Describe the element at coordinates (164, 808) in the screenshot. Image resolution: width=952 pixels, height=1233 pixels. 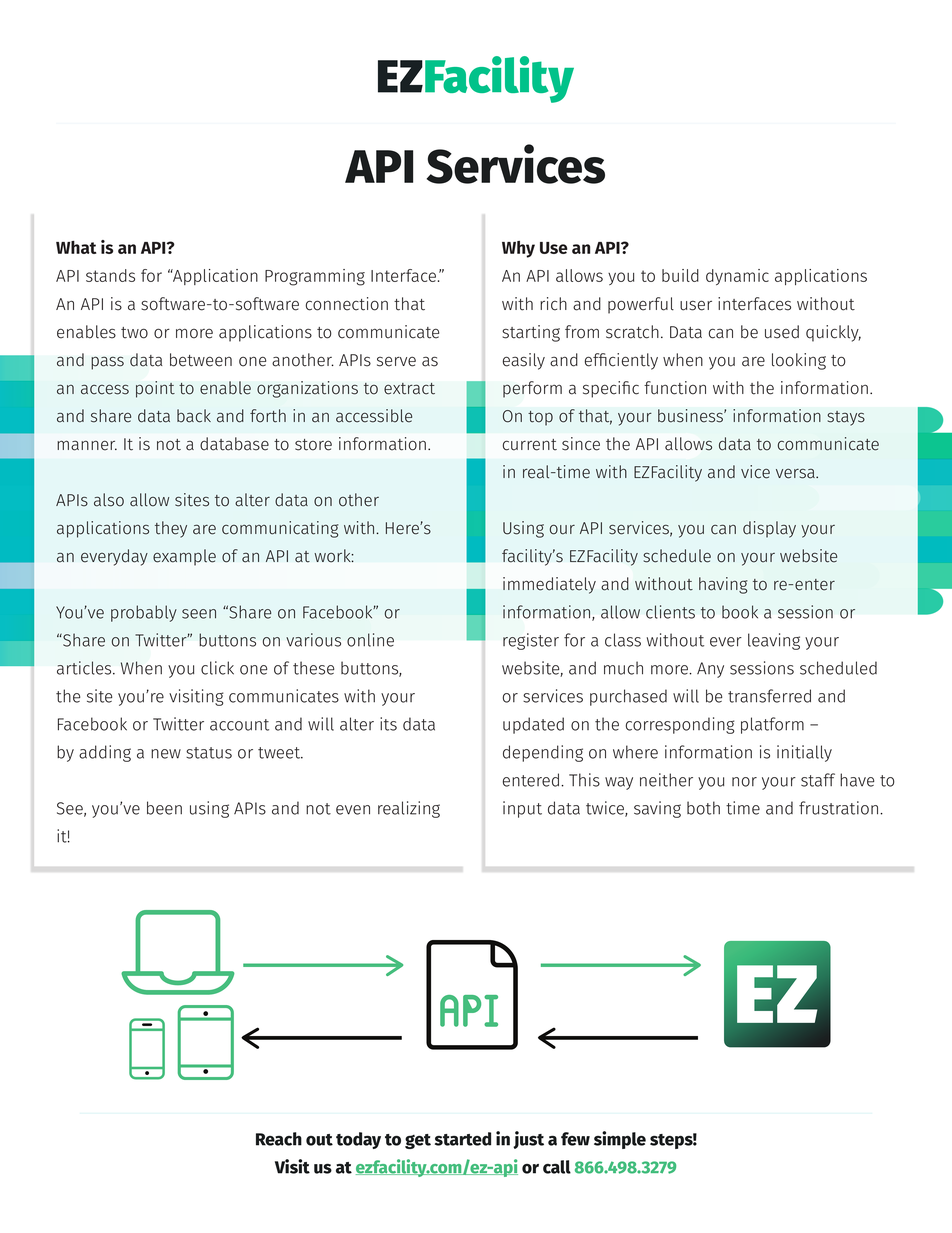
I see `been` at that location.
